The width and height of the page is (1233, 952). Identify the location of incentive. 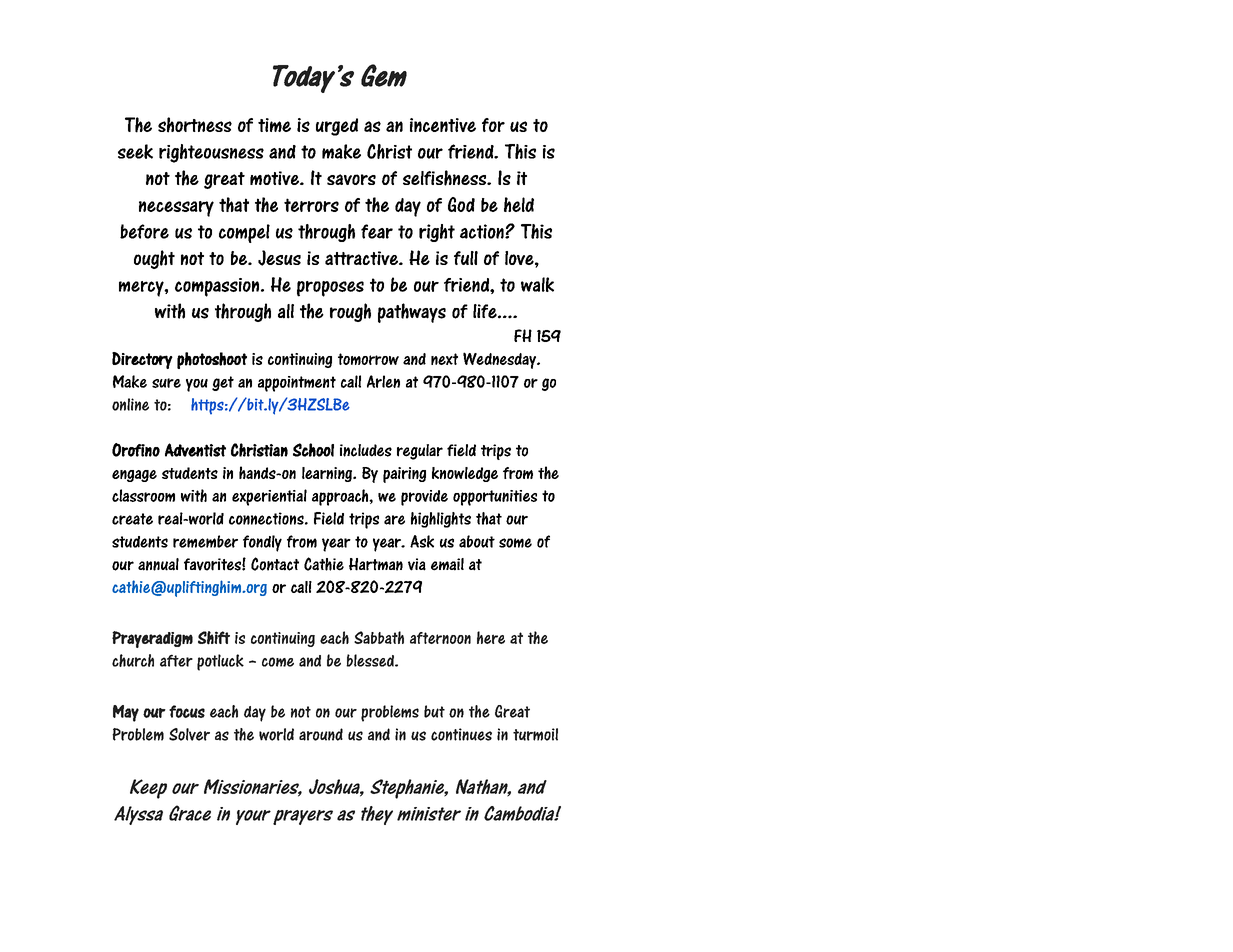
(443, 125).
